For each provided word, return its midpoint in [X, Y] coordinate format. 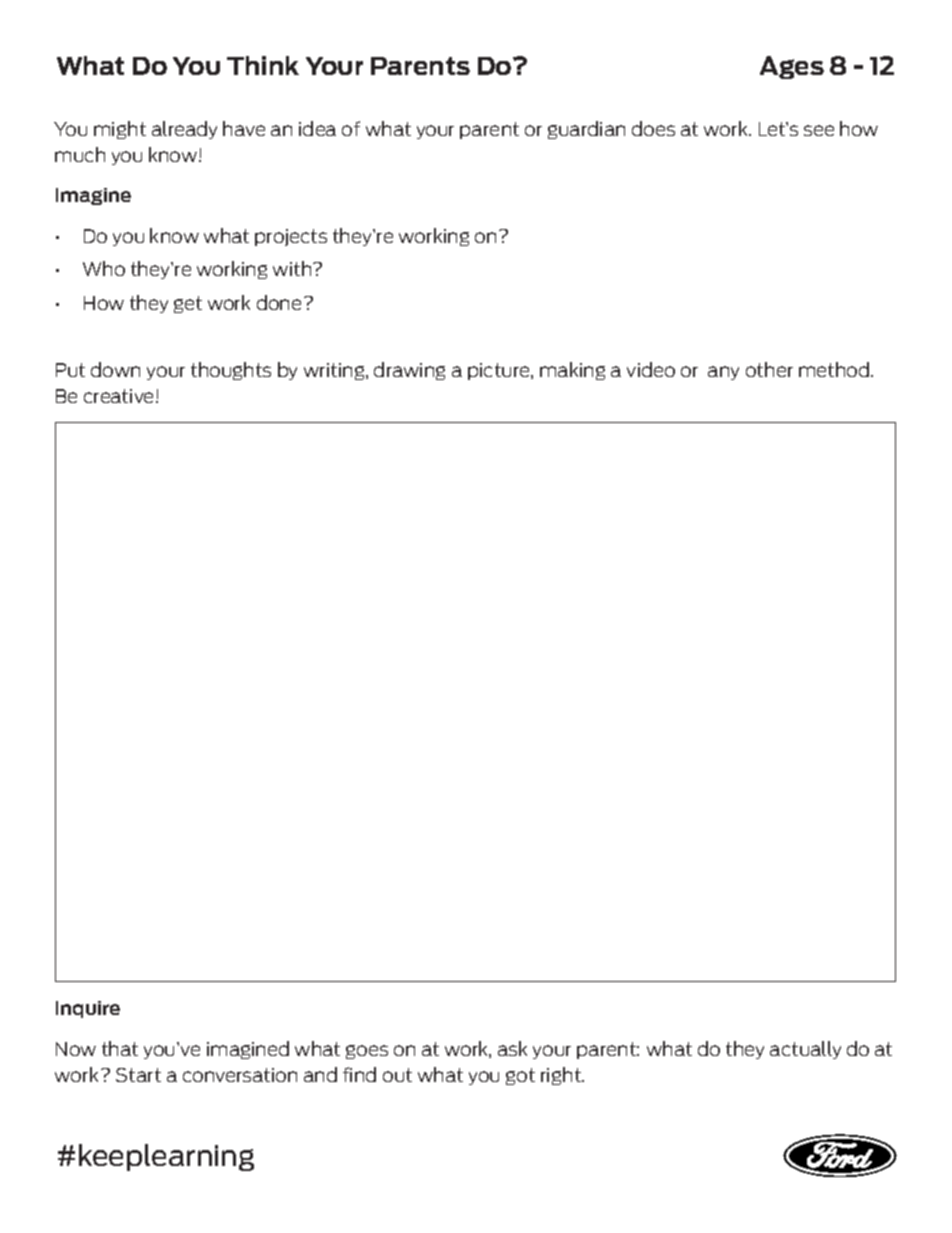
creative [118, 396]
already [184, 130]
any [723, 373]
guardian [586, 130]
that [120, 1048]
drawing [409, 371]
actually [805, 1050]
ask [512, 1048]
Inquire [88, 1009]
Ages [792, 67]
